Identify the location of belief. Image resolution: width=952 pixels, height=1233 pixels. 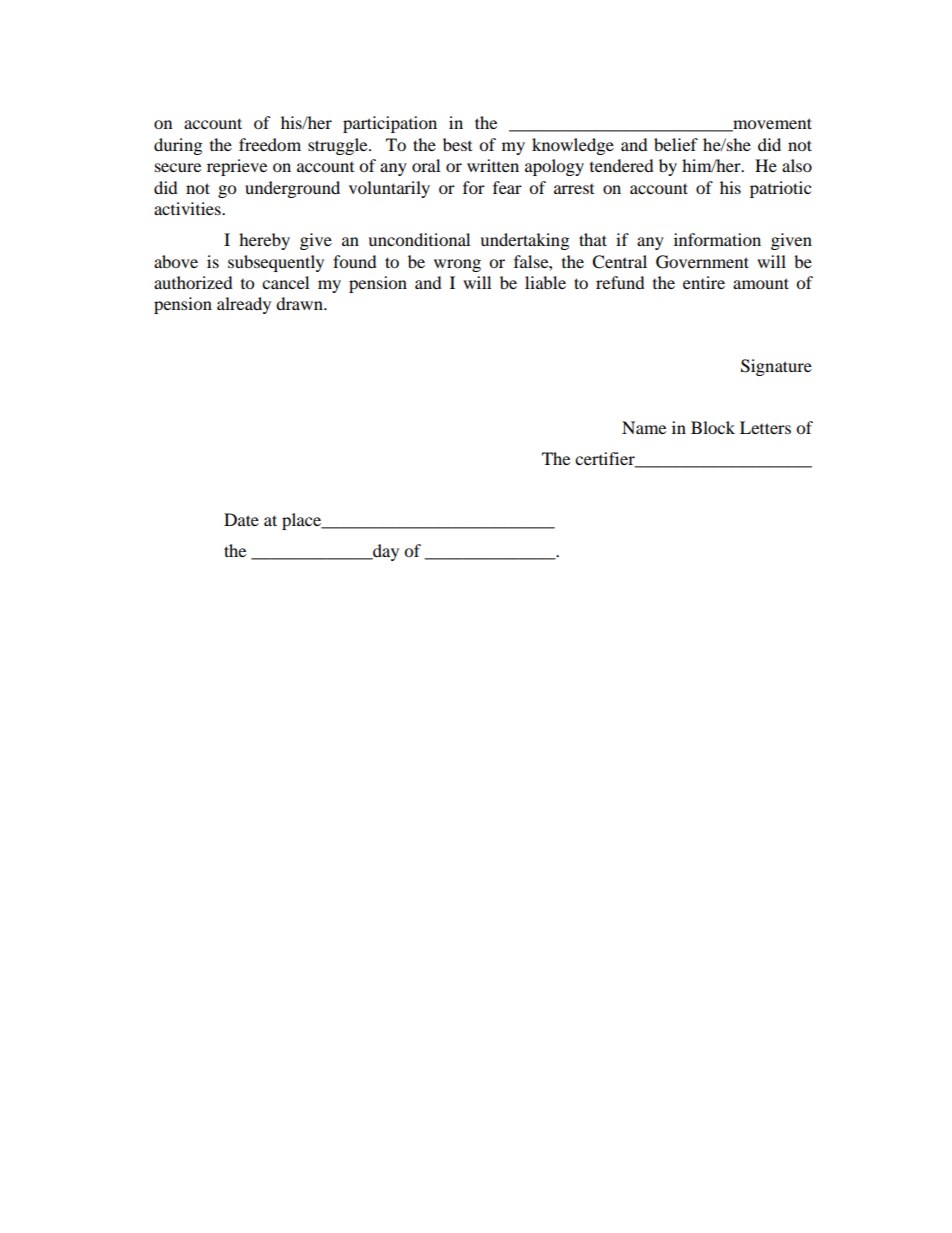
(676, 144).
